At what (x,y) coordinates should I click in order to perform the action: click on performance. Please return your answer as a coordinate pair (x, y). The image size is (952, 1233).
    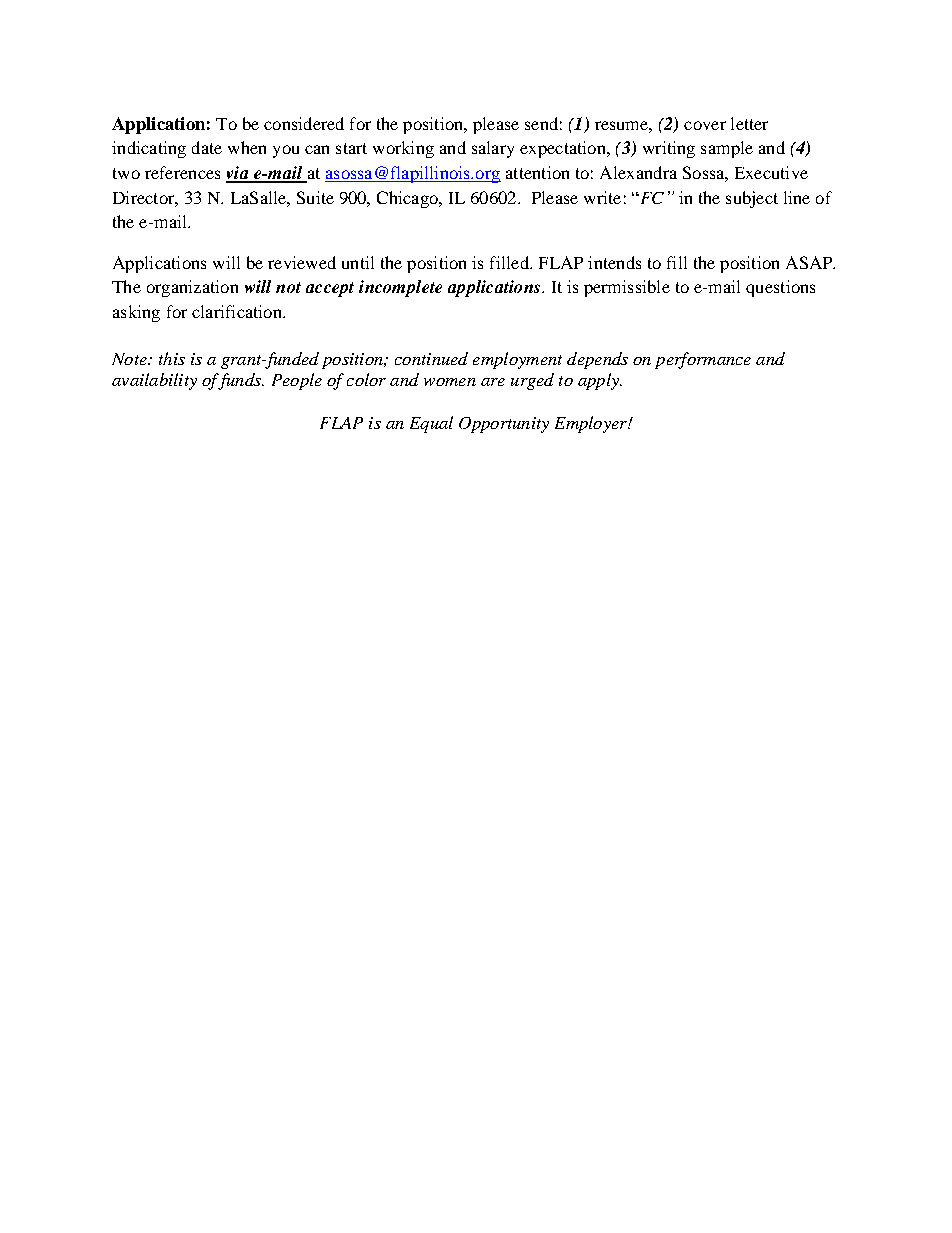
    Looking at the image, I should click on (703, 360).
